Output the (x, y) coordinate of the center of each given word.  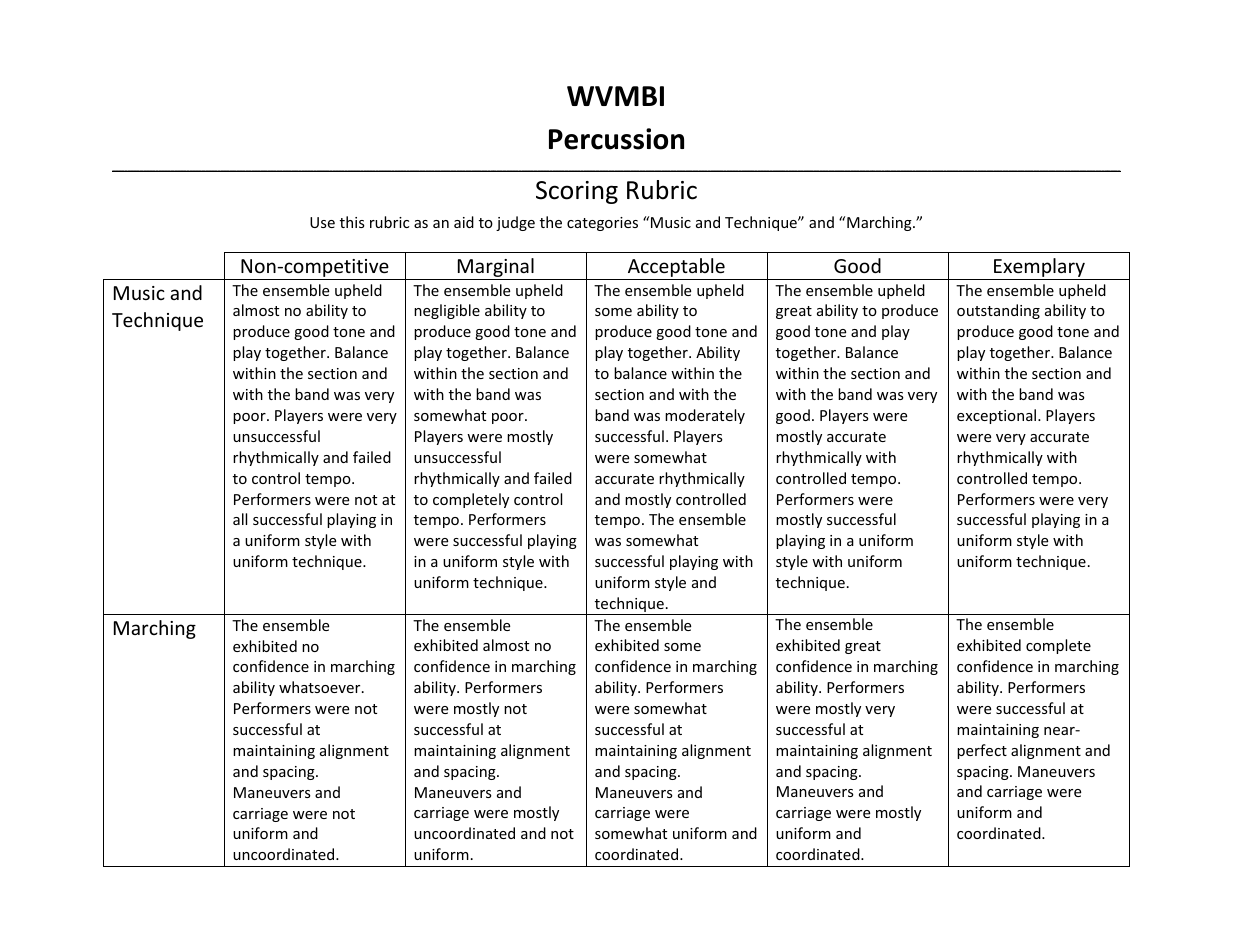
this (352, 222)
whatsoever (321, 687)
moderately (705, 416)
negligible (447, 311)
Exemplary (1039, 269)
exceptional (998, 416)
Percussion (616, 139)
